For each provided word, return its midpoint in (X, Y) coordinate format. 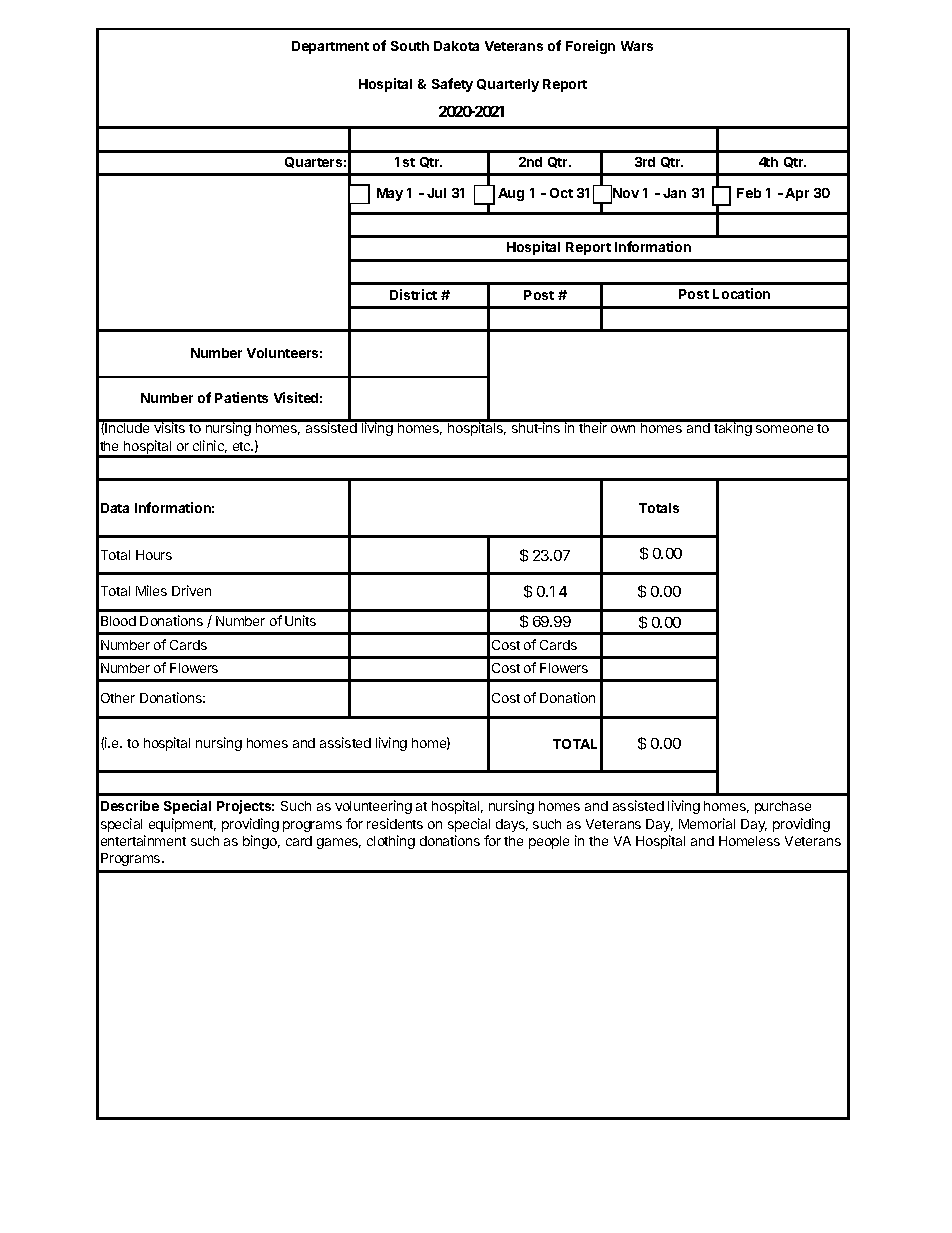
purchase (783, 807)
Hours (154, 555)
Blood (118, 621)
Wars (637, 46)
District (413, 294)
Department (330, 47)
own (623, 429)
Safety (452, 85)
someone (784, 429)
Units (300, 620)
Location (741, 293)
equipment (182, 825)
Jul (436, 193)
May (390, 194)
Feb (749, 193)
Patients (241, 397)
